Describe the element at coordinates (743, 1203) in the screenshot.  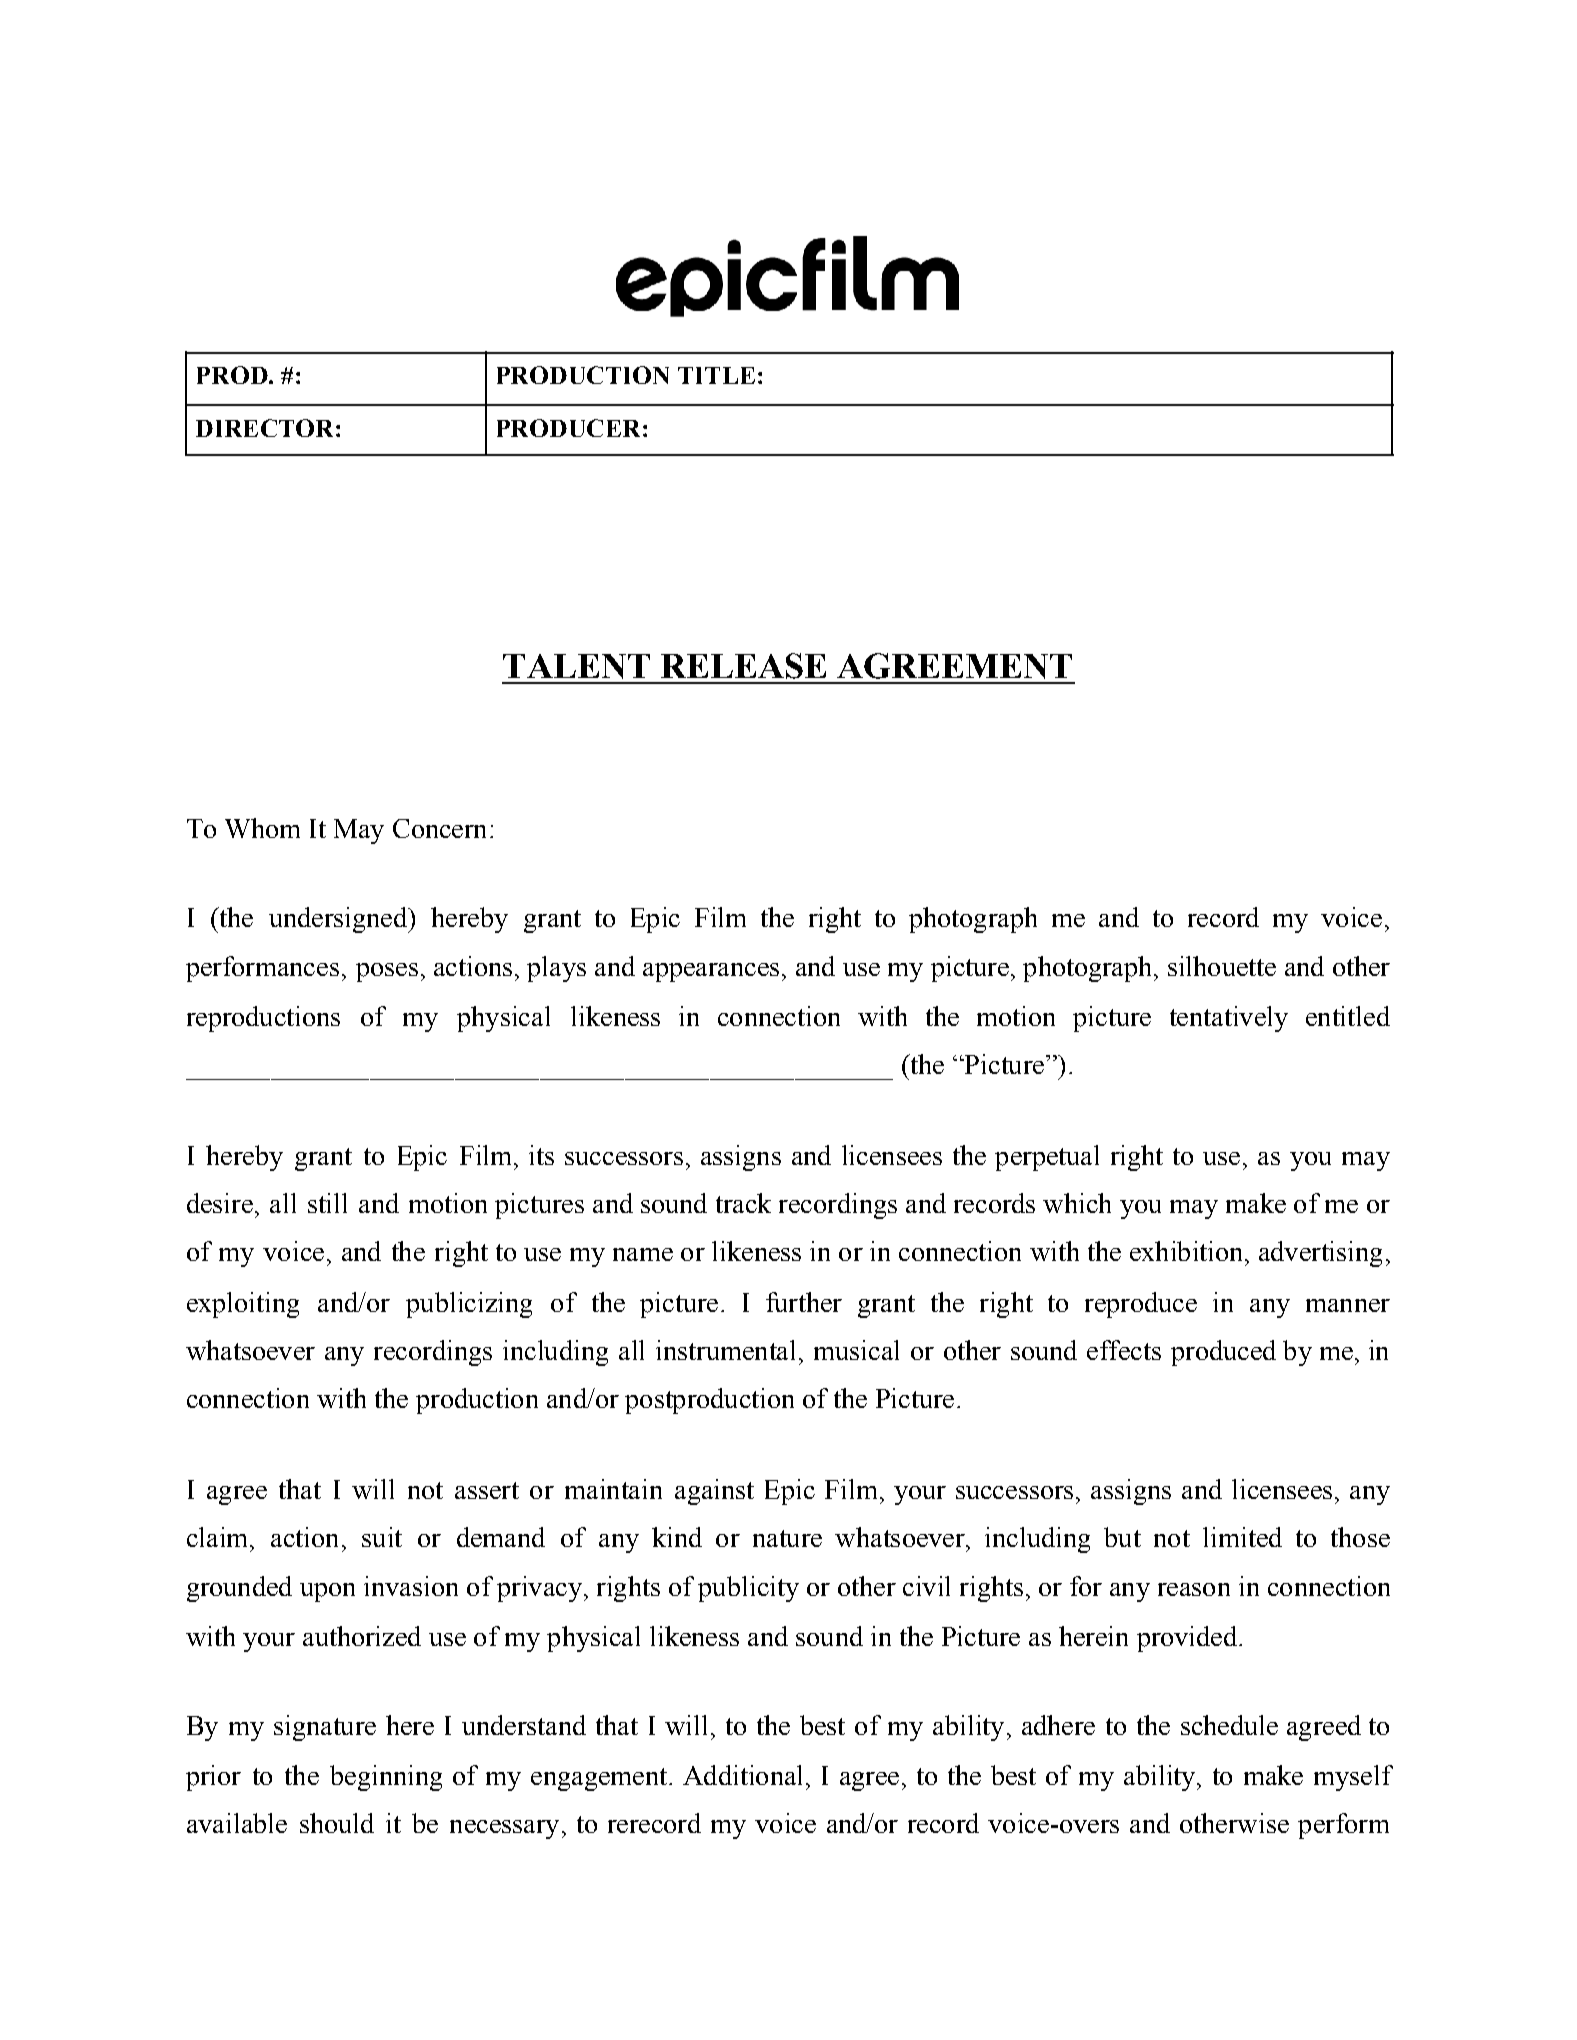
I see `track` at that location.
